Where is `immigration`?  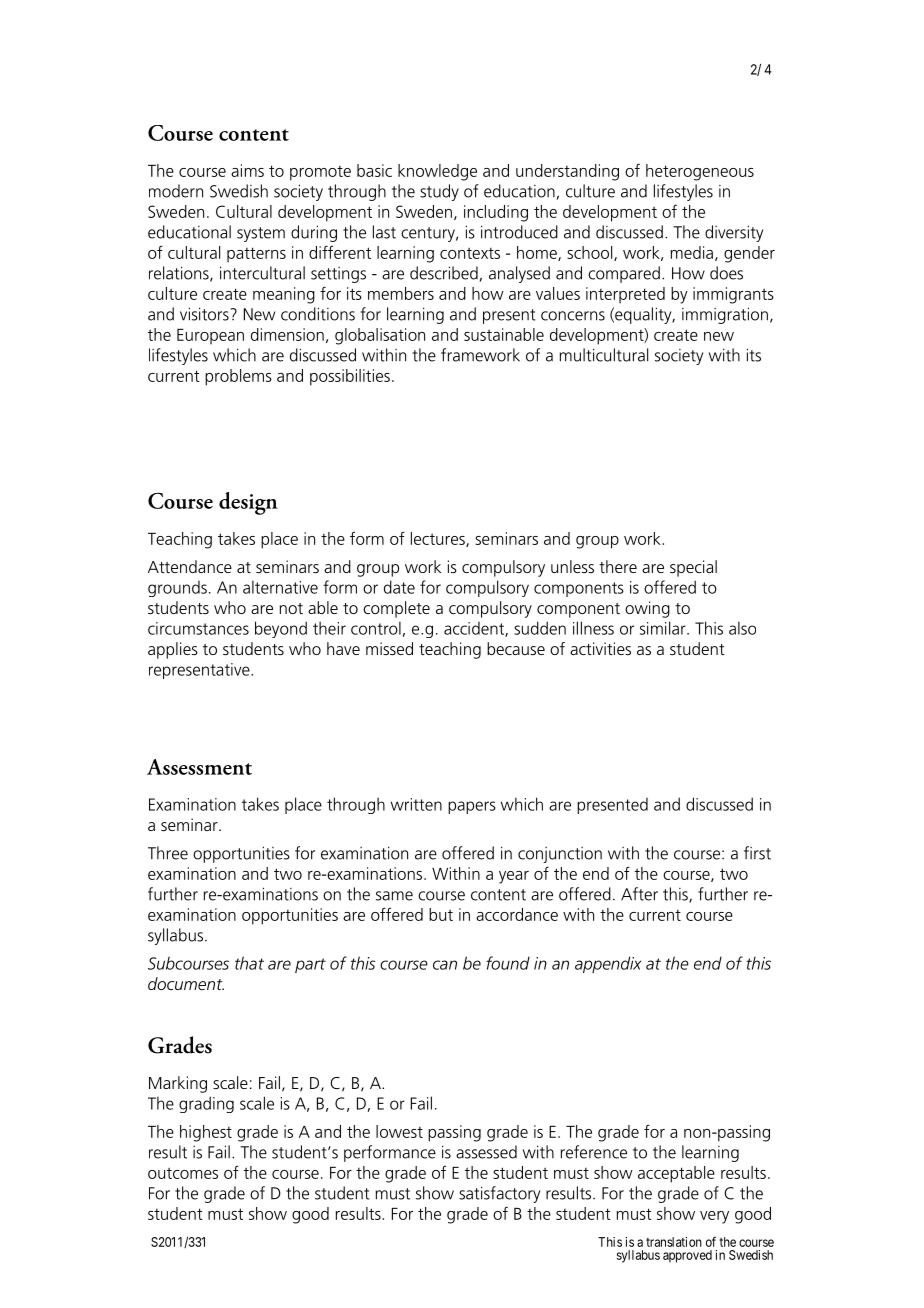 immigration is located at coordinates (725, 315).
